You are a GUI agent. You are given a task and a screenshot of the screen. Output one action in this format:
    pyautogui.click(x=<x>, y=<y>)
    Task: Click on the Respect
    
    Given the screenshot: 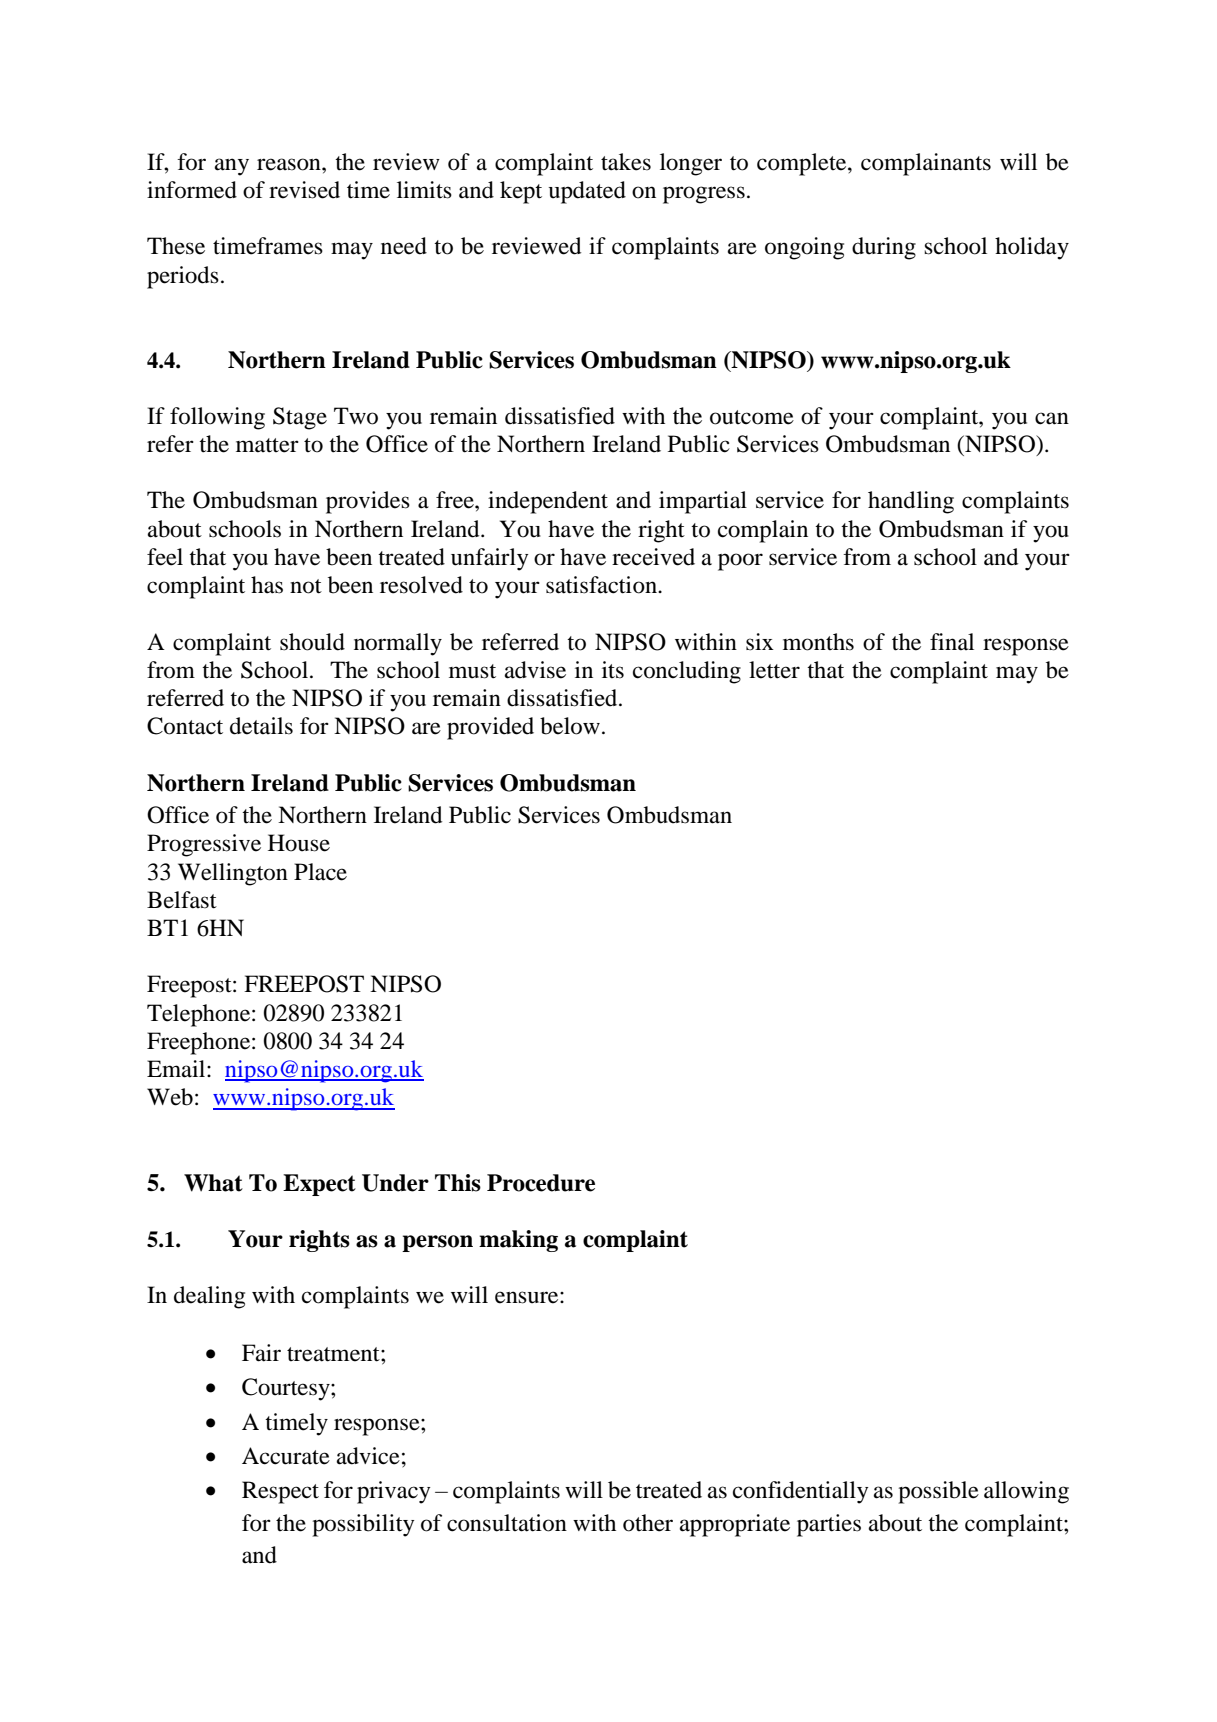 What is the action you would take?
    pyautogui.click(x=280, y=1492)
